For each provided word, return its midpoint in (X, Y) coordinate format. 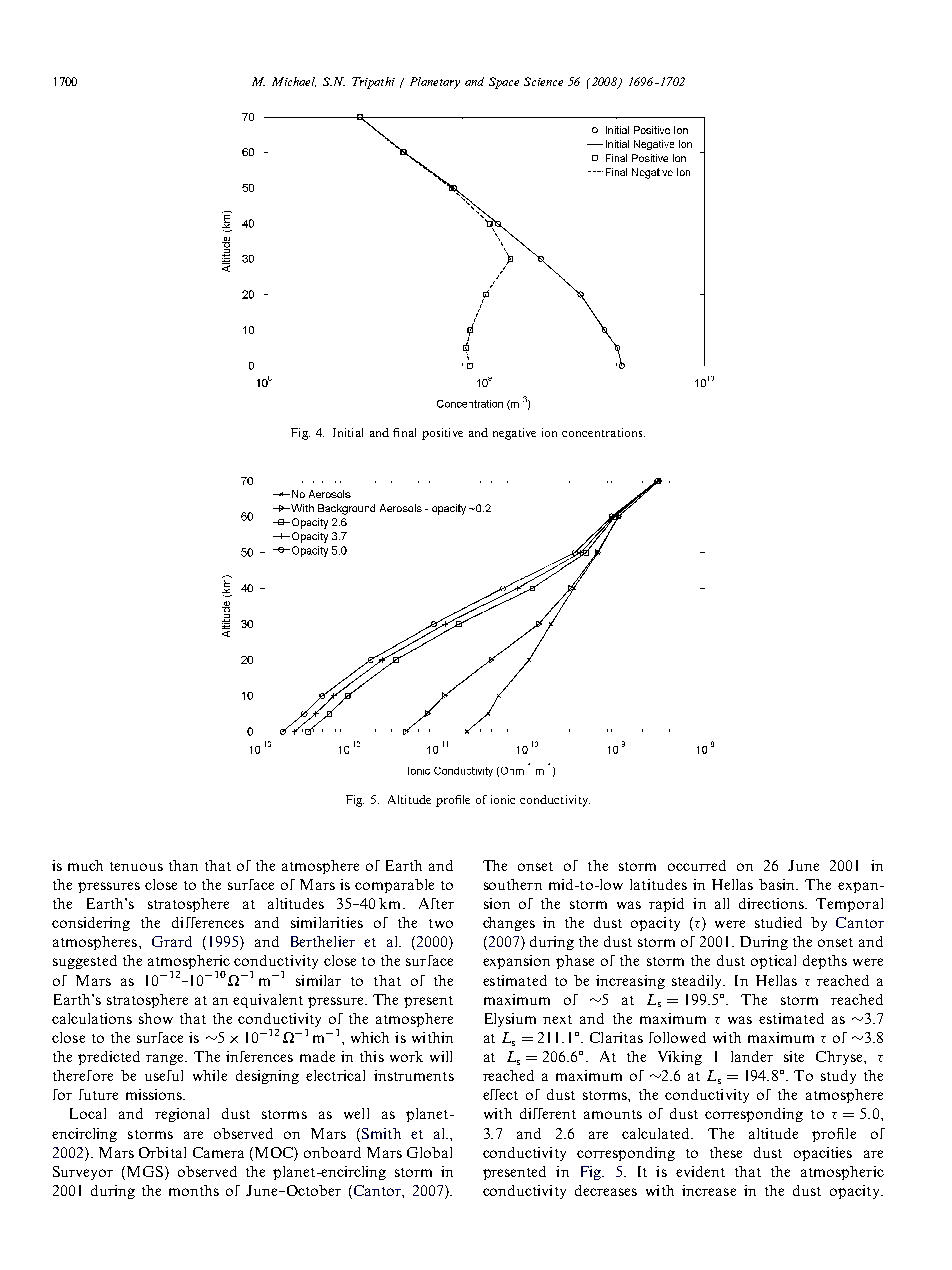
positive (442, 434)
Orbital (162, 1152)
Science (543, 81)
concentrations (603, 432)
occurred (697, 865)
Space (504, 83)
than (183, 865)
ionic (503, 799)
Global (429, 1152)
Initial (348, 432)
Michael (294, 82)
